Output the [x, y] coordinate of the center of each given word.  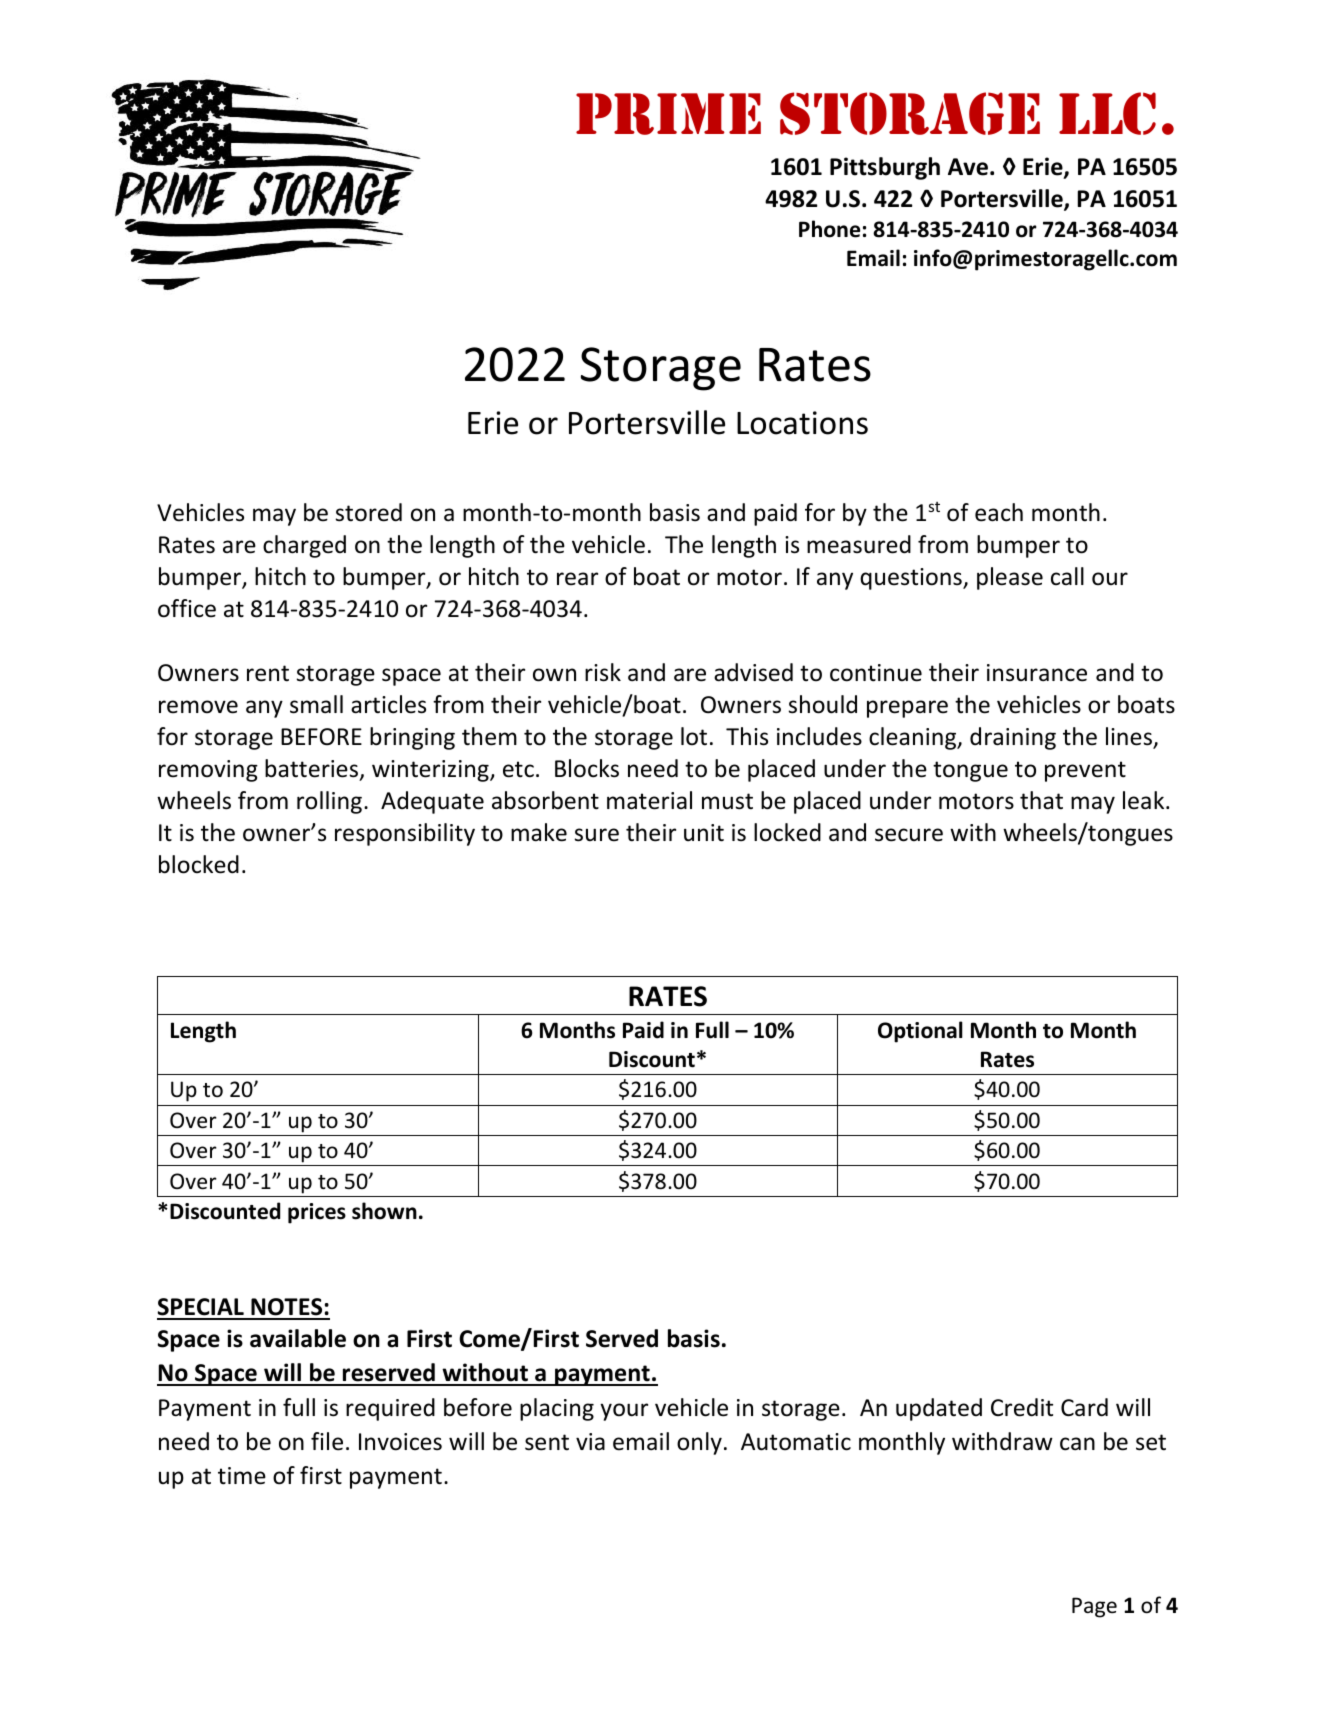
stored [368, 512]
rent [268, 673]
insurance [1037, 673]
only [699, 1443]
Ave [968, 167]
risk [603, 672]
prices [317, 1213]
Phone [829, 229]
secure [909, 835]
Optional [920, 1032]
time [242, 1476]
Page [1094, 1607]
